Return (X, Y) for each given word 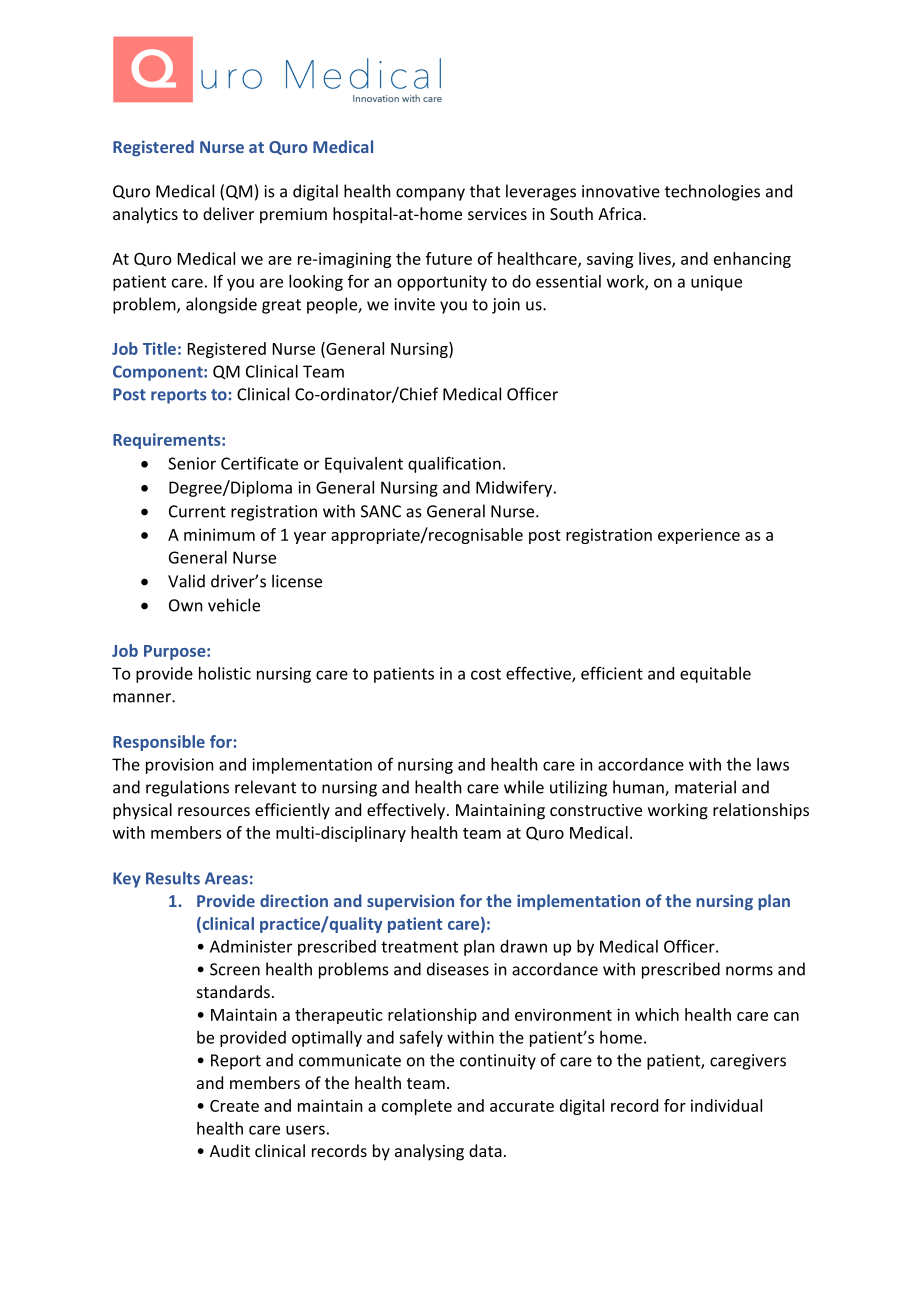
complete (417, 1107)
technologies (712, 192)
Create (234, 1106)
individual (726, 1105)
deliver (228, 213)
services (497, 214)
